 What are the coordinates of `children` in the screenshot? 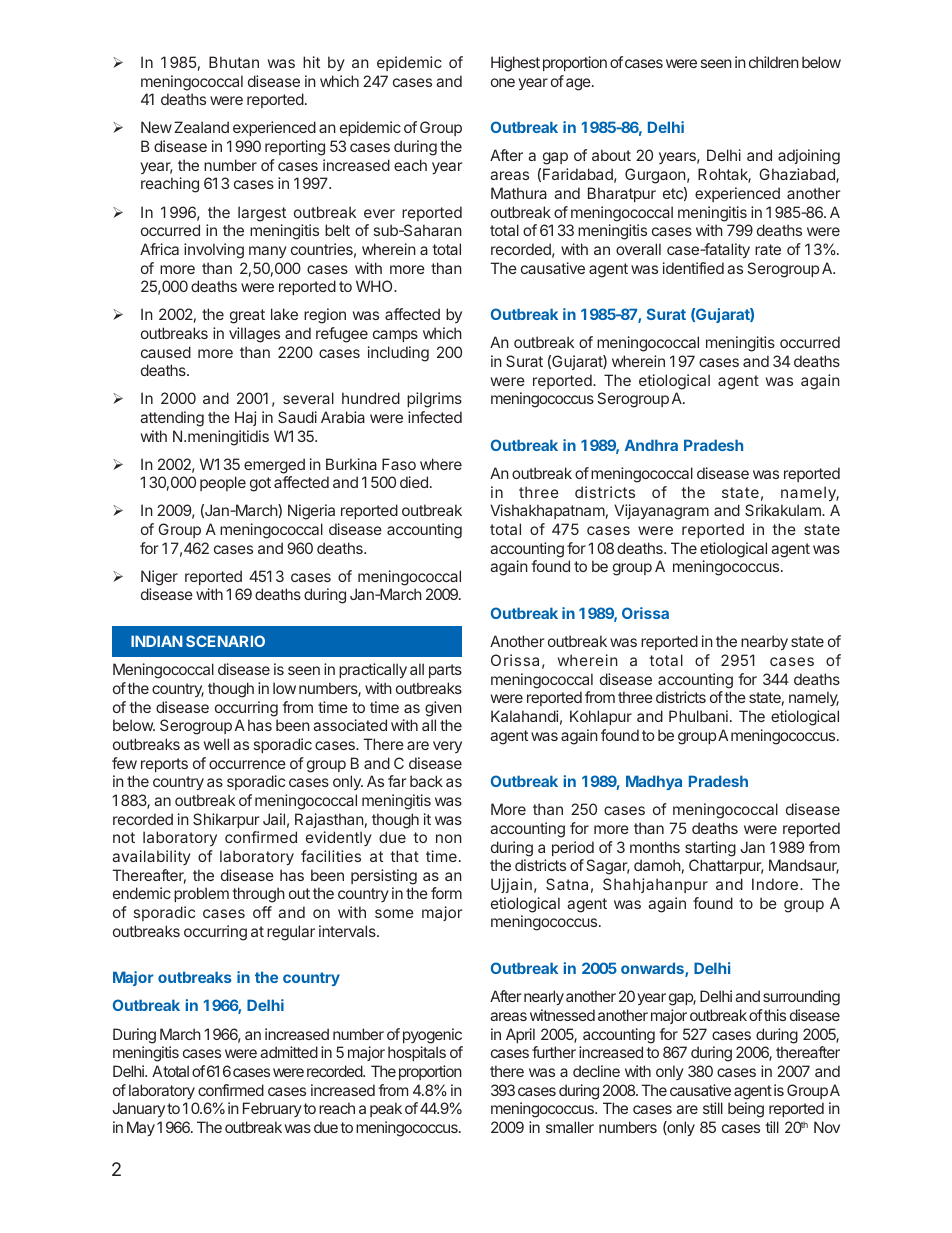 It's located at (774, 62).
